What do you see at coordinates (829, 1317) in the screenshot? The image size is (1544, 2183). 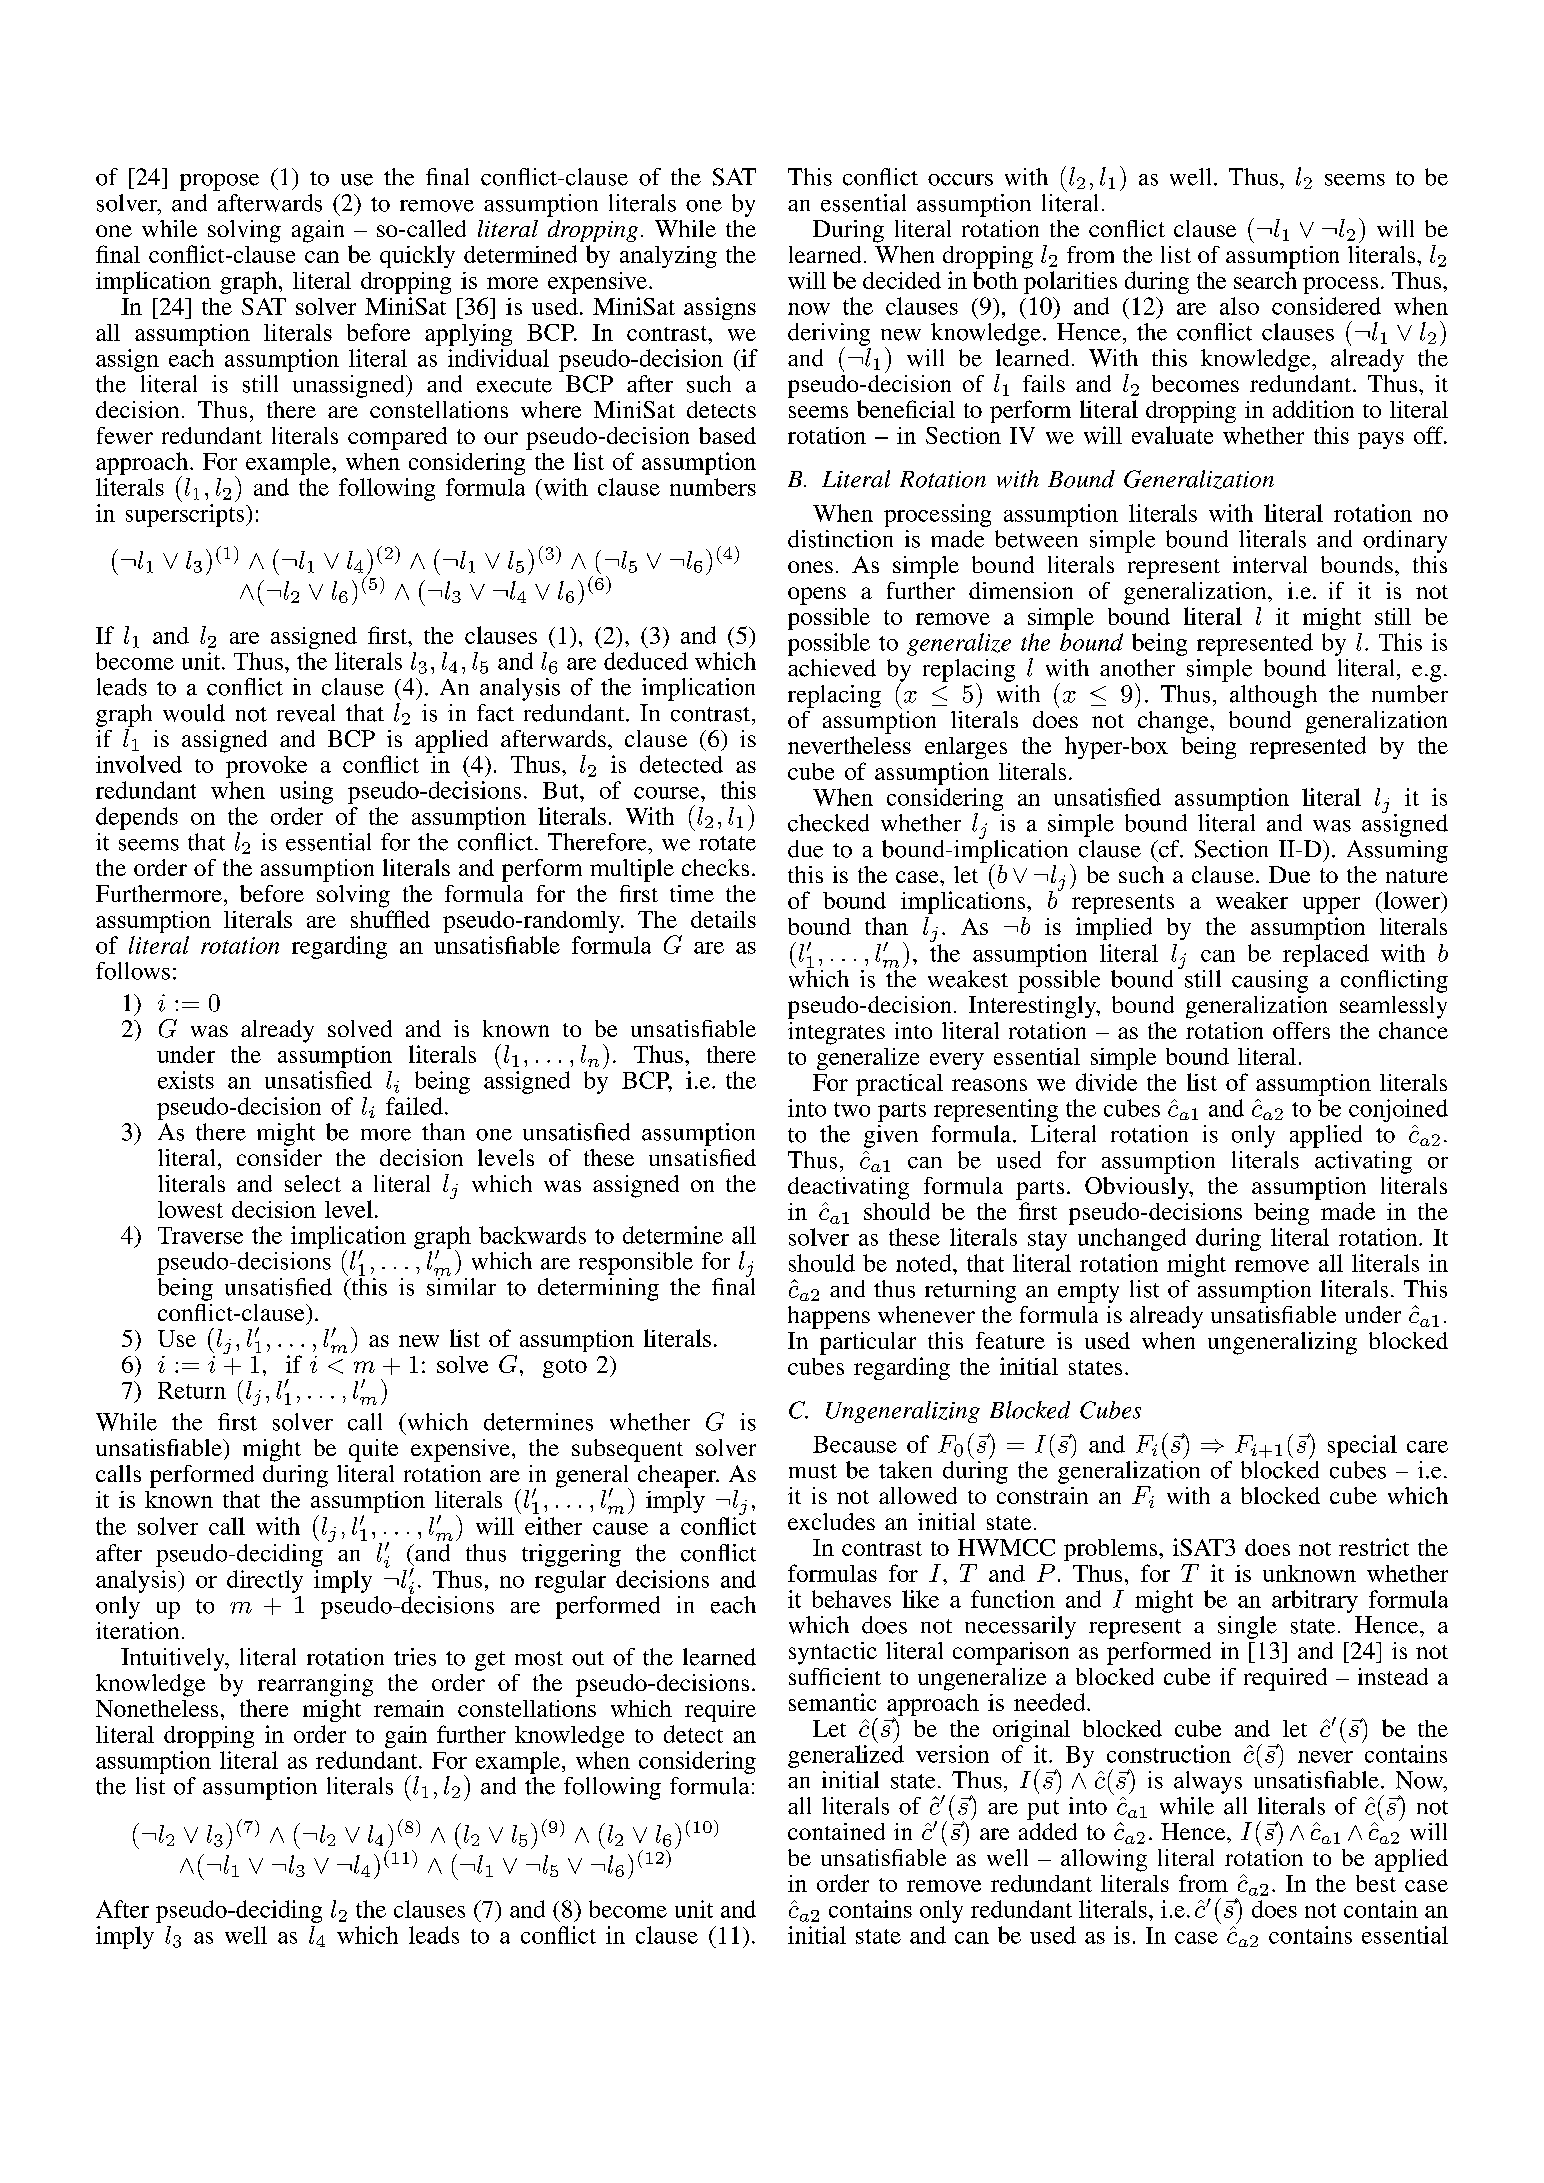 I see `happens` at bounding box center [829, 1317].
